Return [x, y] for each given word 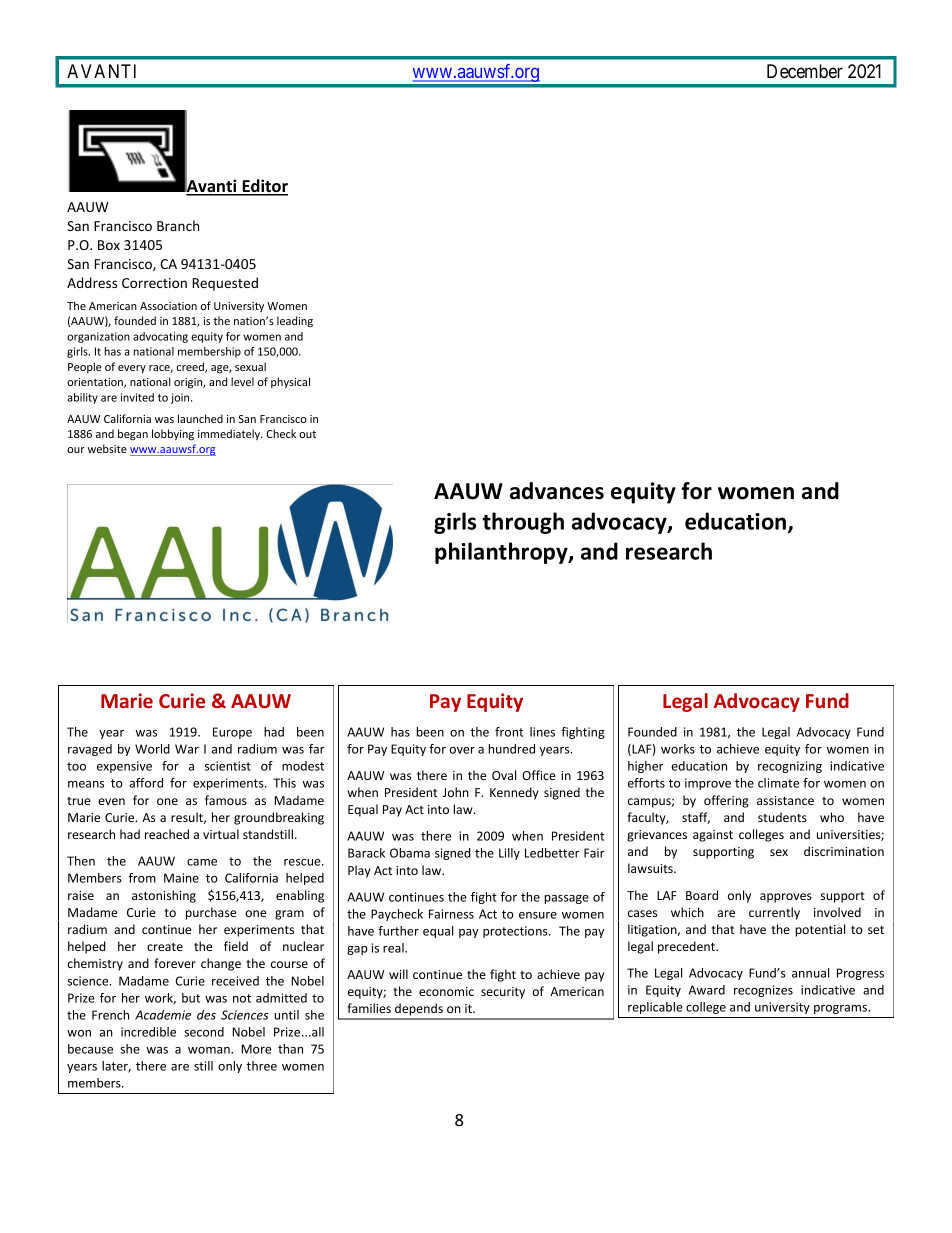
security [503, 993]
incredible [148, 1032]
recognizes [763, 991]
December [805, 71]
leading [295, 322]
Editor [264, 187]
